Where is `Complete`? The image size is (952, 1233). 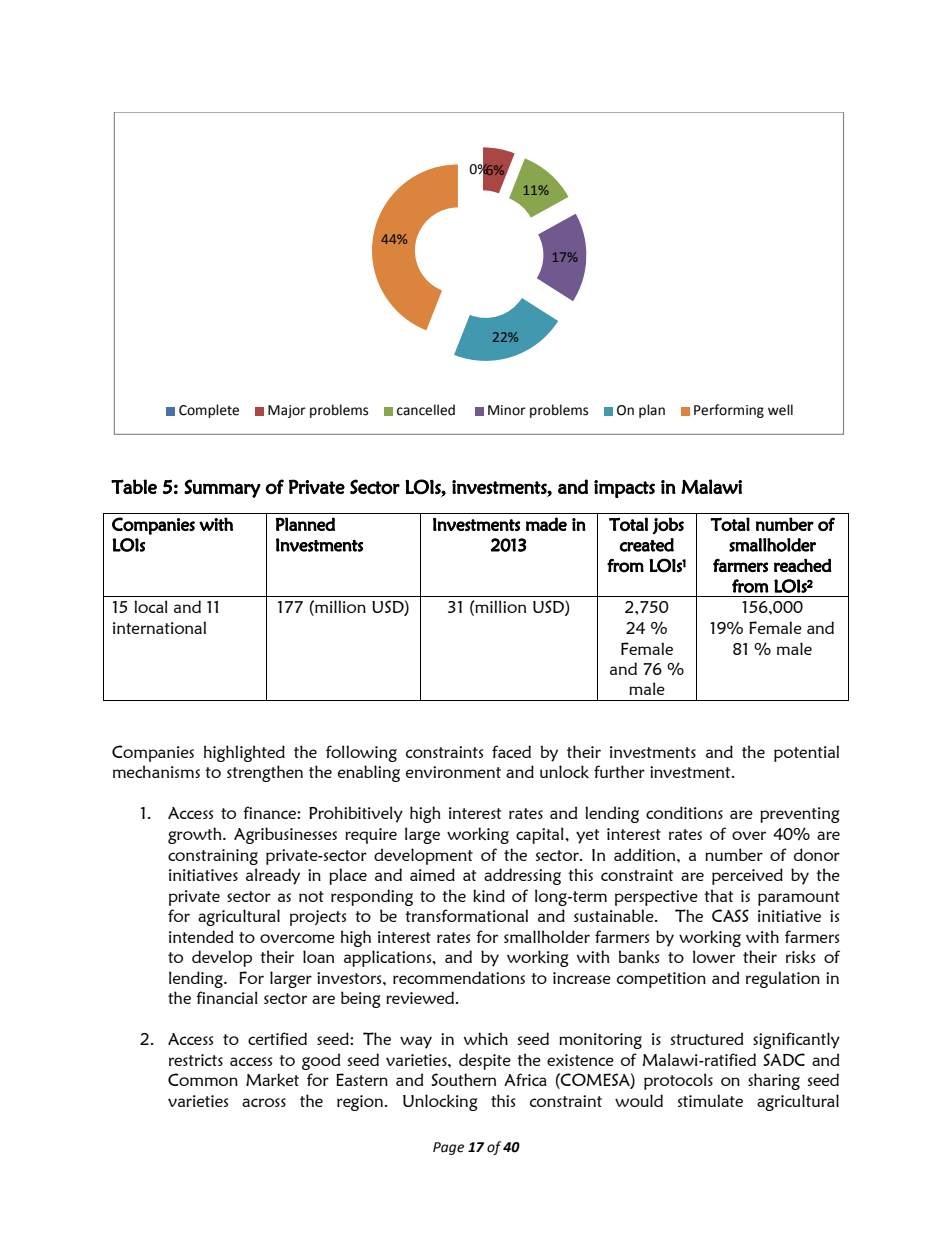 Complete is located at coordinates (209, 411).
